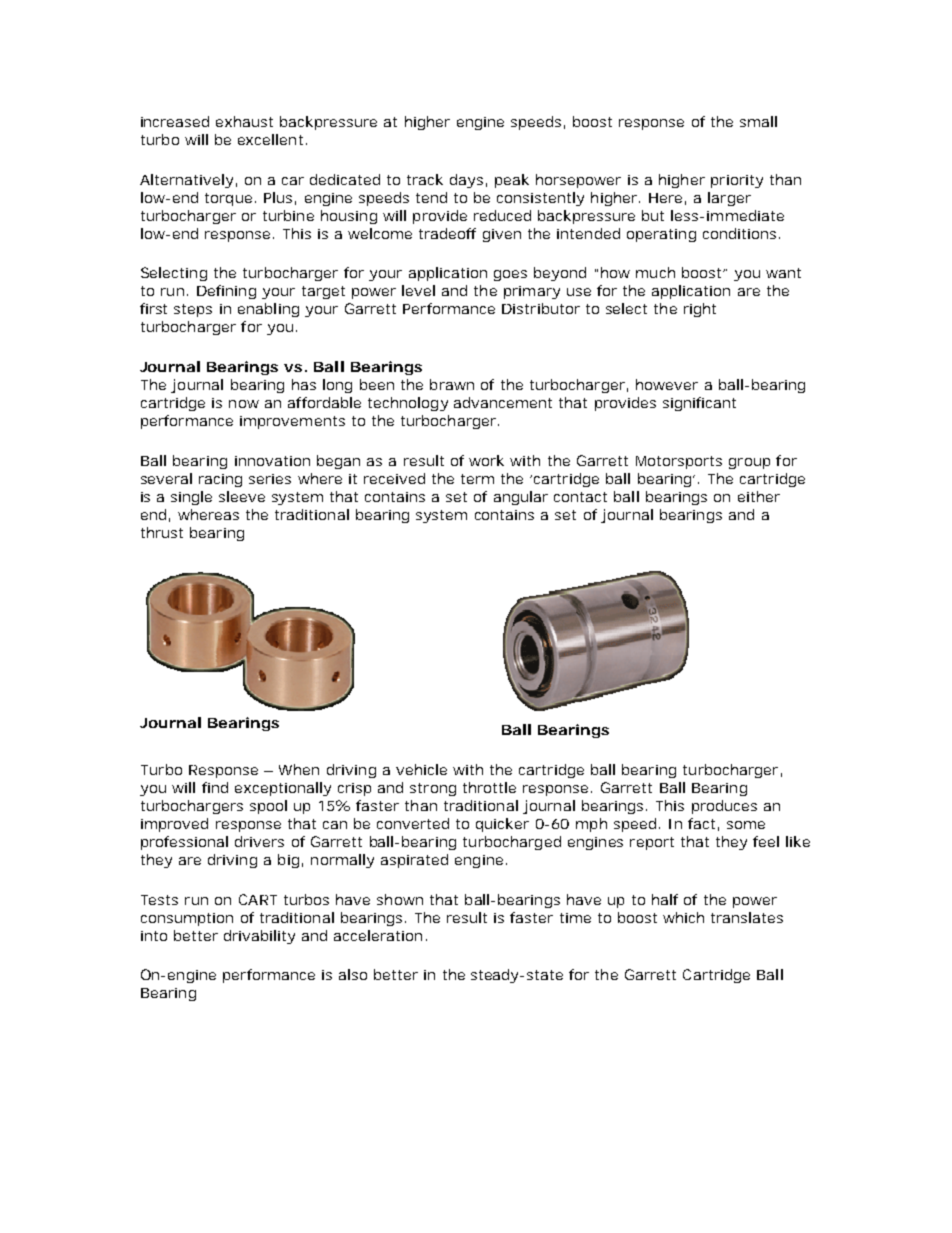 The width and height of the screenshot is (952, 1233). What do you see at coordinates (466, 181) in the screenshot?
I see `days` at bounding box center [466, 181].
